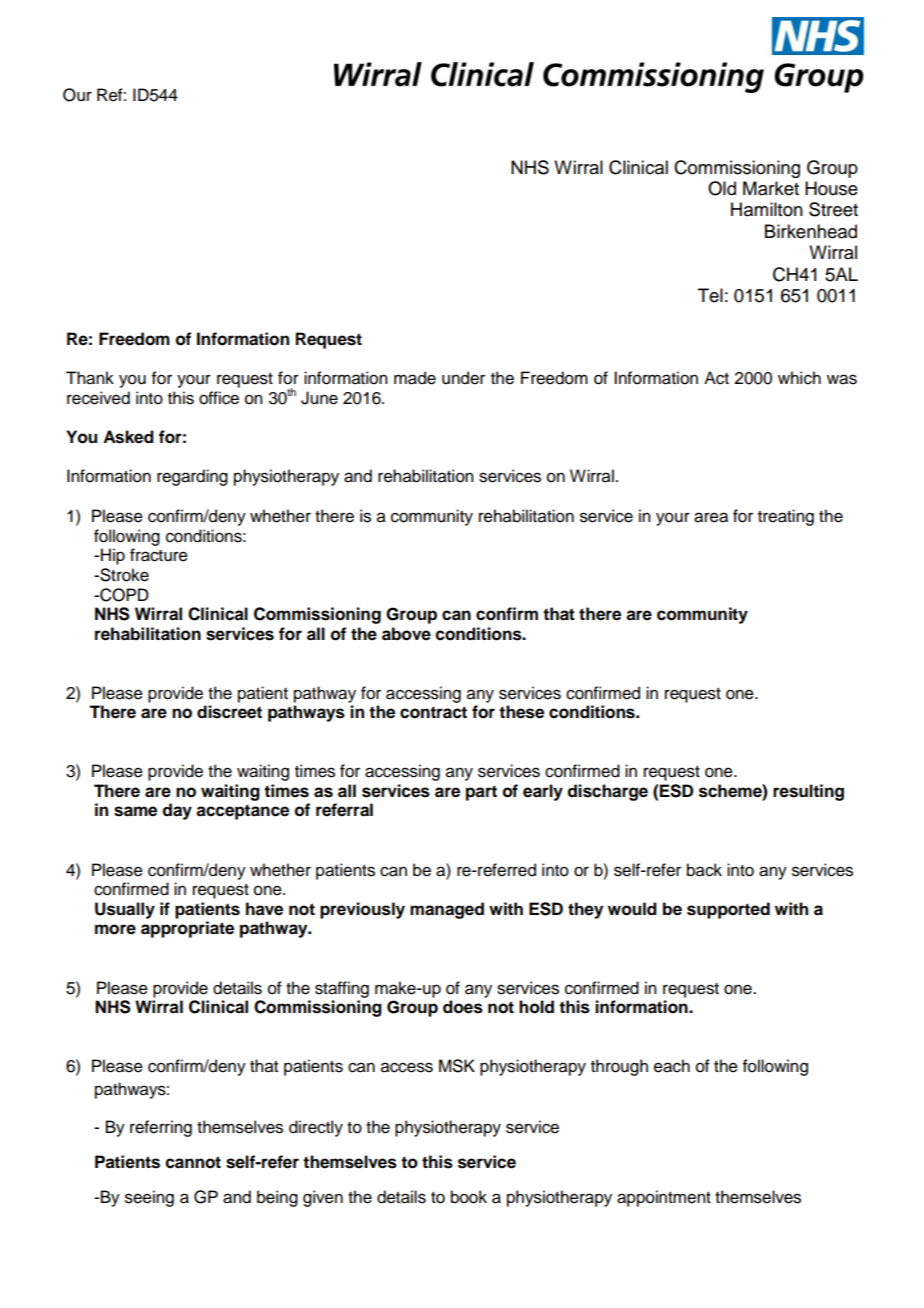 The width and height of the page is (924, 1308). What do you see at coordinates (123, 595) in the page?
I see `COPD` at bounding box center [123, 595].
